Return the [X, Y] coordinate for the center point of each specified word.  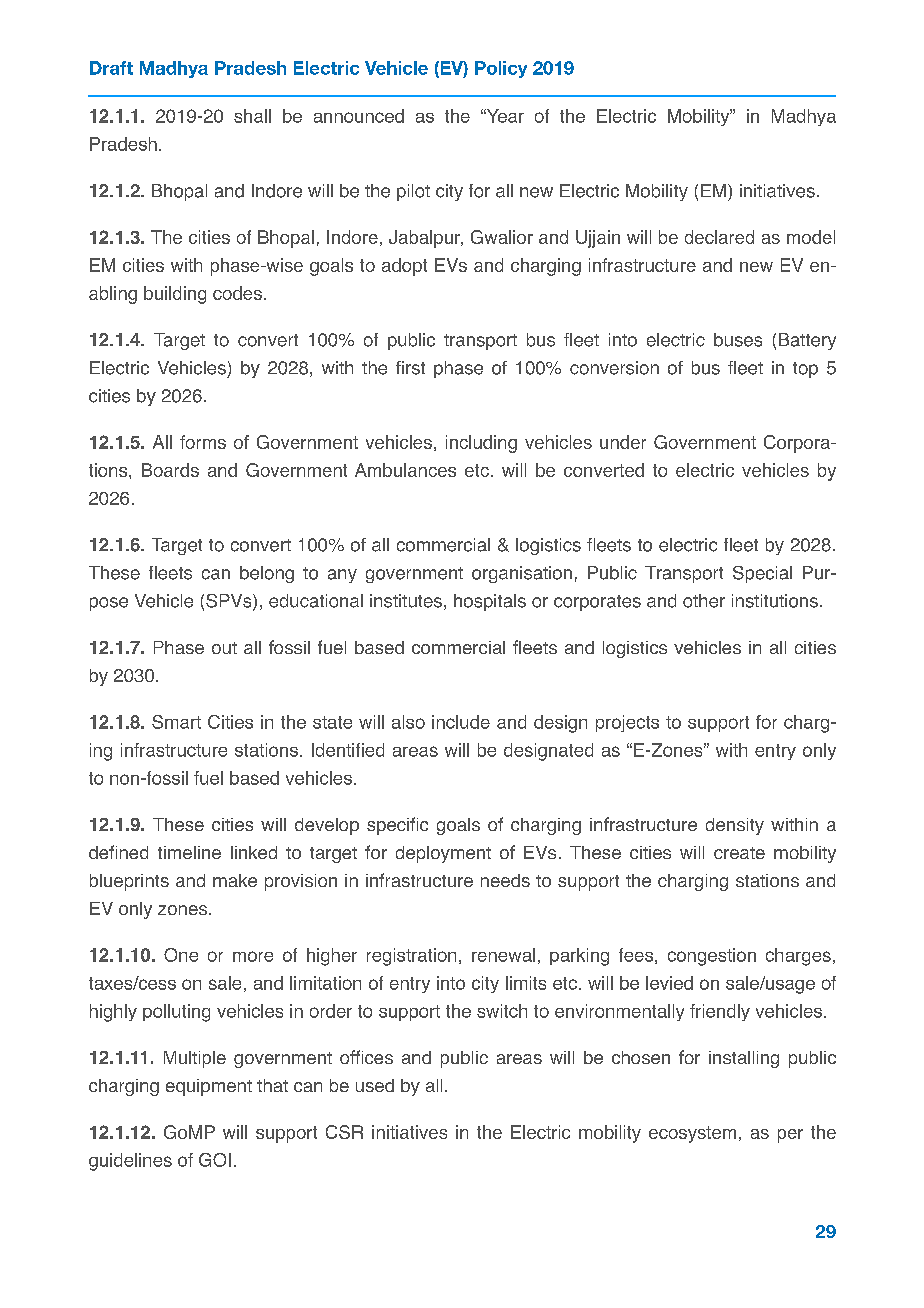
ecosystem [692, 1134]
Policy [501, 69]
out [224, 648]
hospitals [490, 602]
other [704, 601]
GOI [215, 1160]
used [375, 1085]
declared [719, 237]
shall [252, 116]
